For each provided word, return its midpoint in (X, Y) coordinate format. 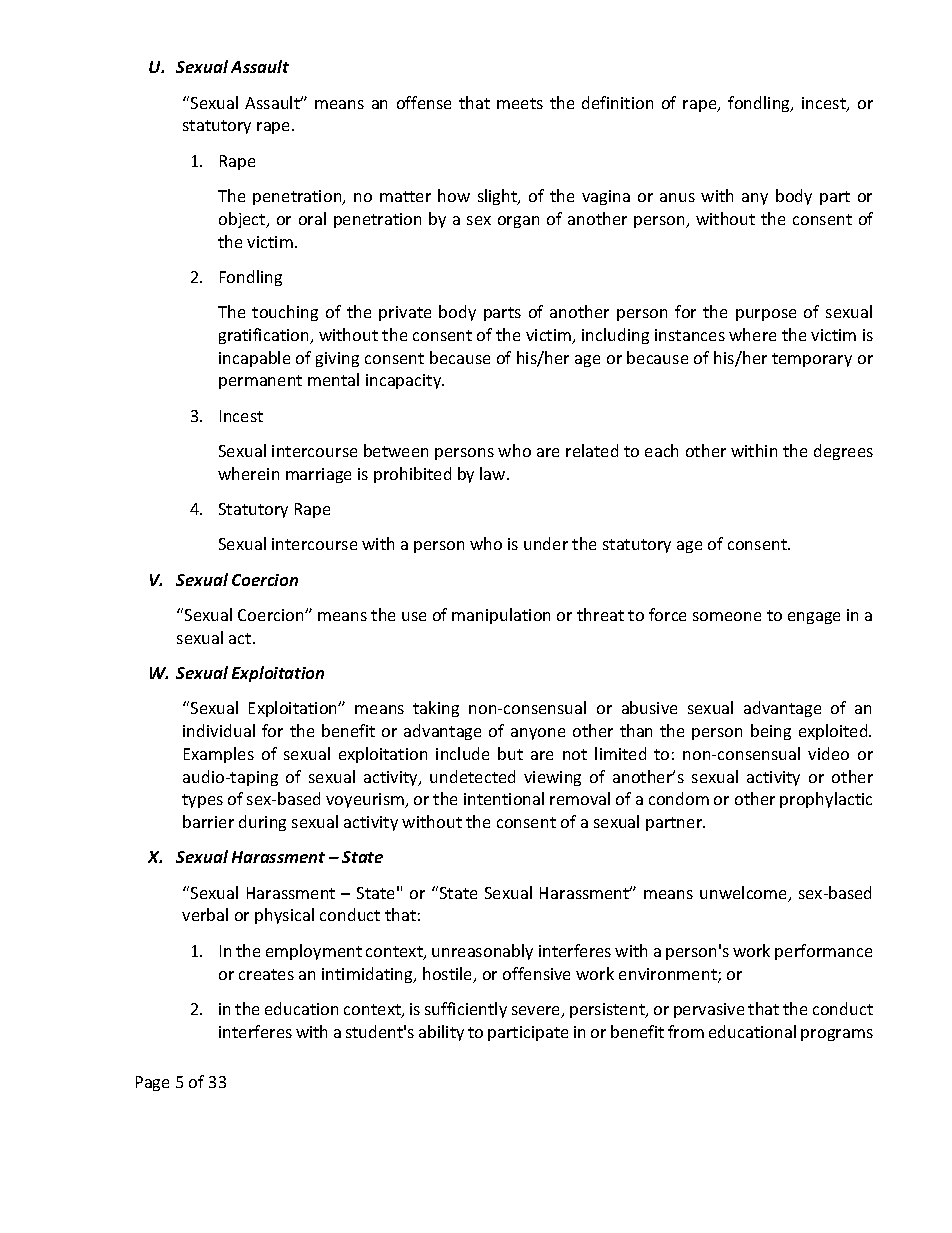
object (243, 220)
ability (441, 1033)
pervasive (709, 1010)
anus (677, 197)
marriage (318, 475)
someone (727, 616)
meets (520, 103)
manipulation (501, 616)
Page (152, 1083)
